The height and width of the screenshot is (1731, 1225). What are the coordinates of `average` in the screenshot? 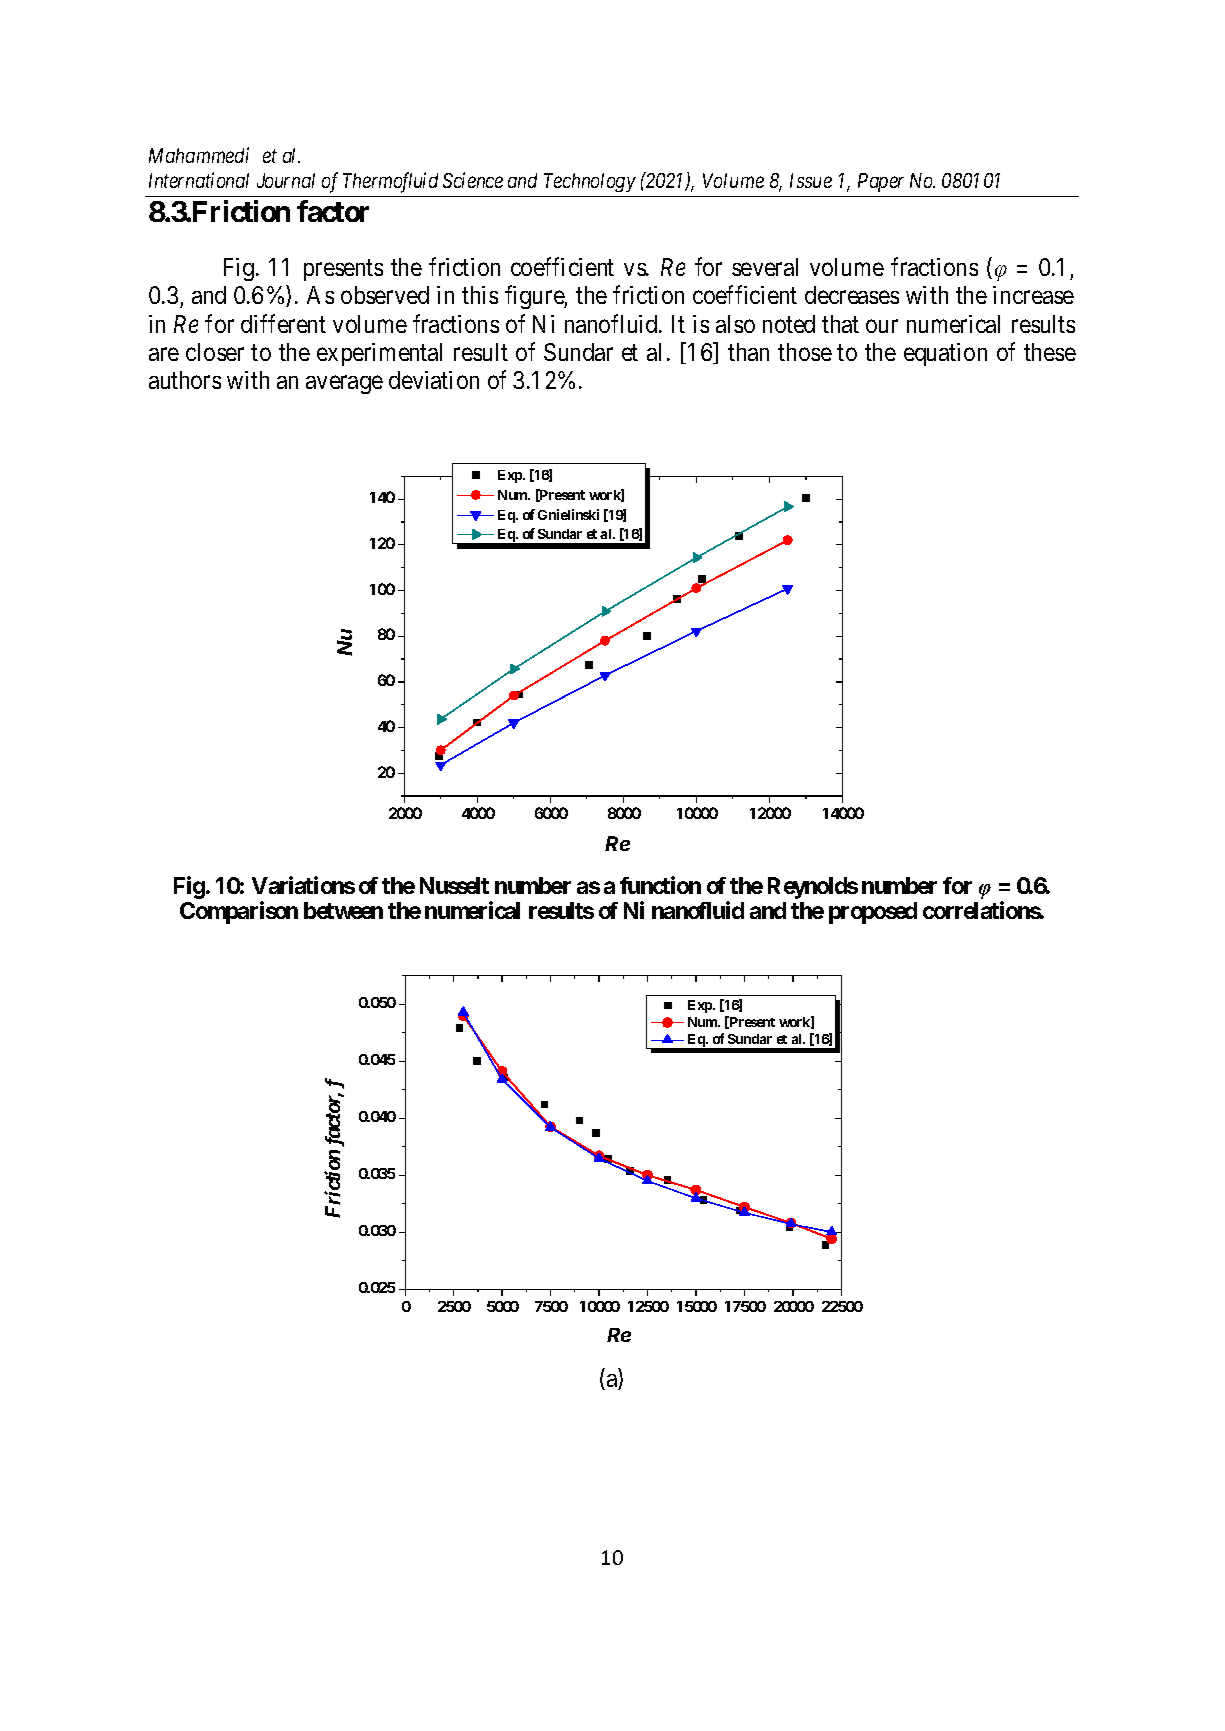 It's located at (344, 385).
